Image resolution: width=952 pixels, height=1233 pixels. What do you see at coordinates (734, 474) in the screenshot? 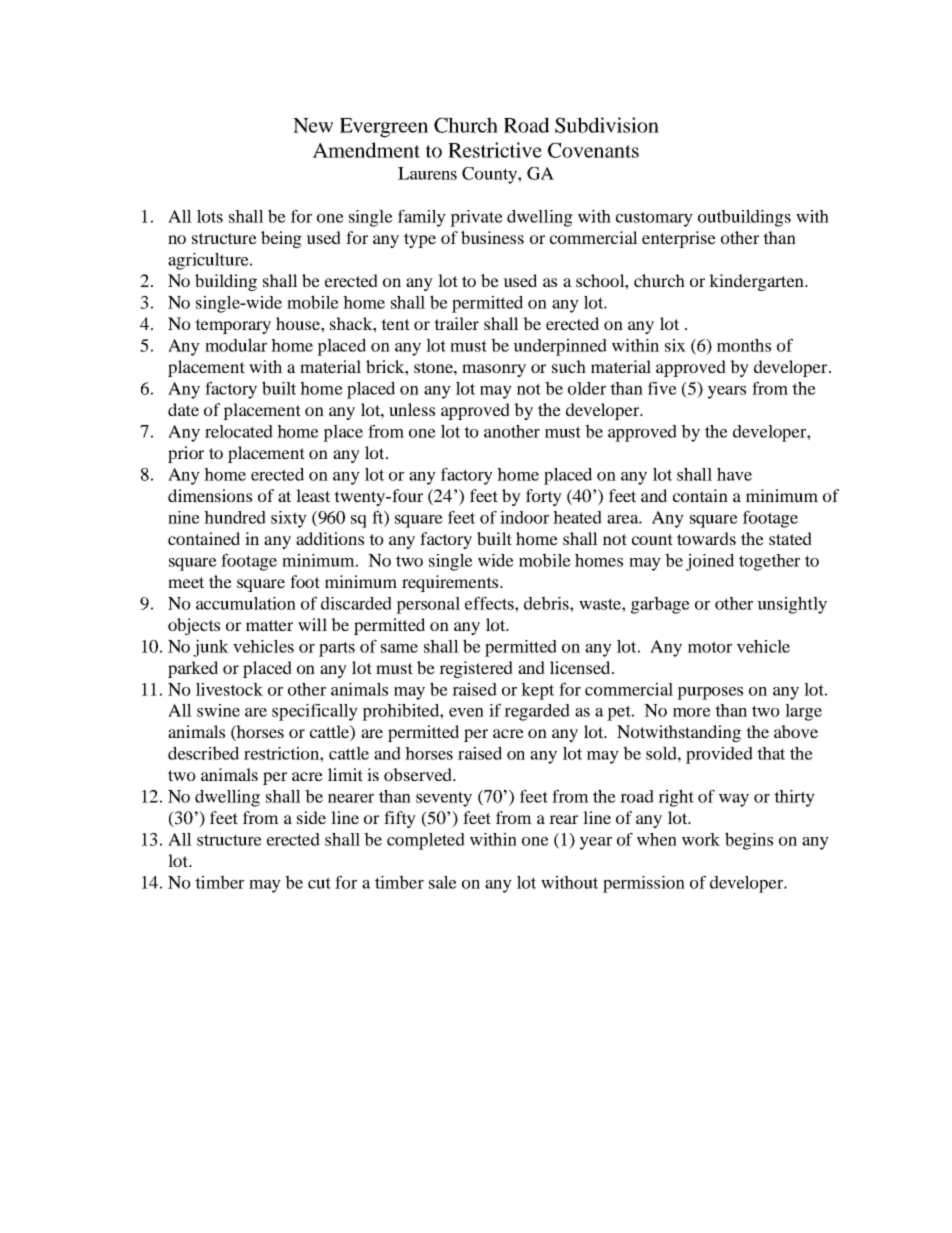
I see `have` at bounding box center [734, 474].
